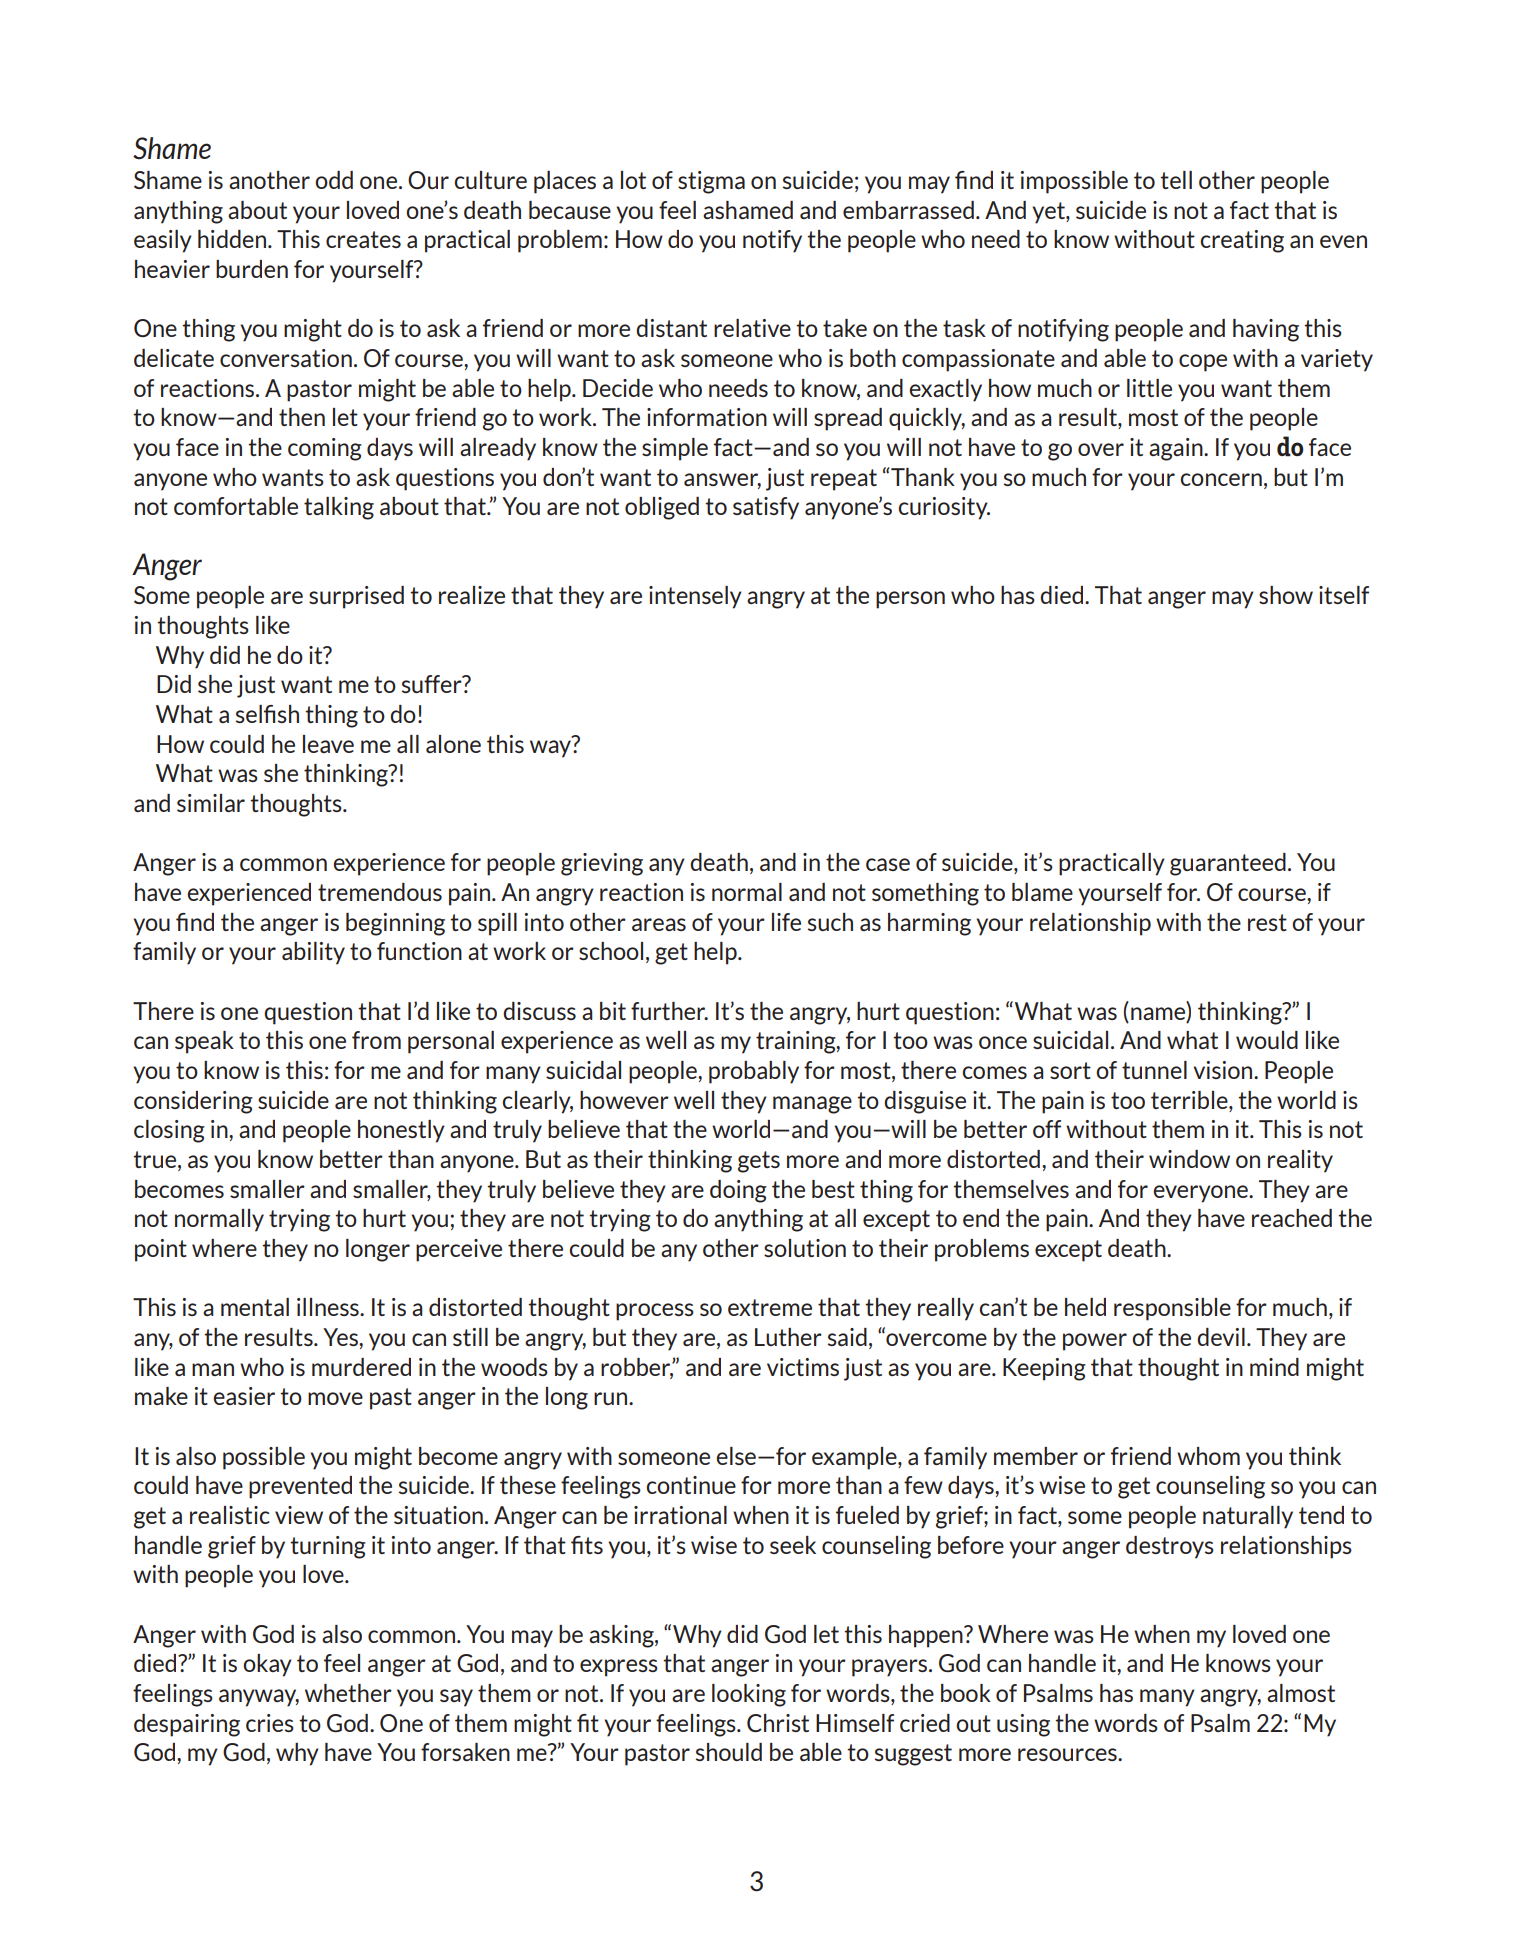 Image resolution: width=1513 pixels, height=1958 pixels. I want to click on creating, so click(1242, 241).
